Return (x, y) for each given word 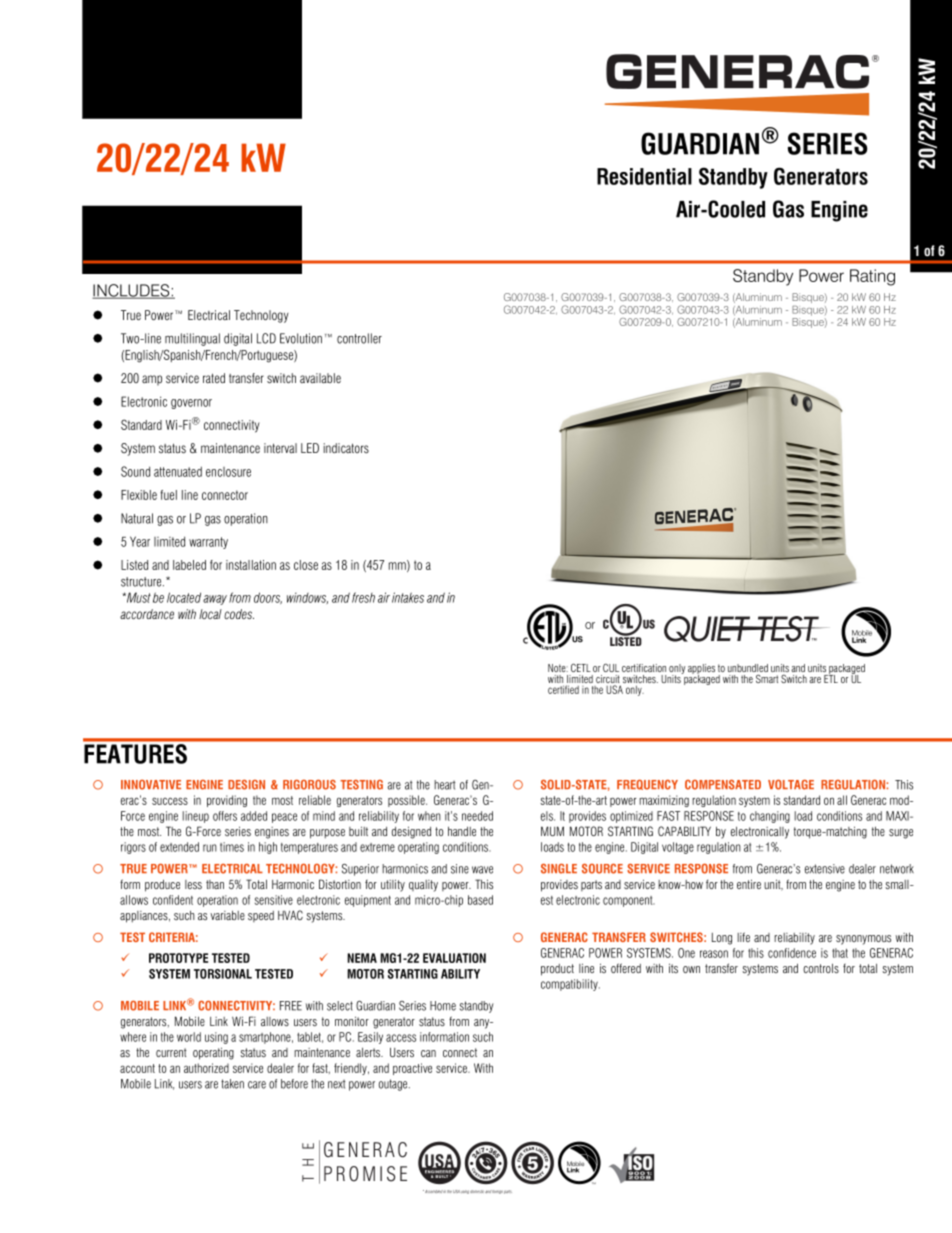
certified (563, 689)
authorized (206, 1068)
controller (359, 338)
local (210, 614)
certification (644, 668)
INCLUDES (132, 291)
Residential (644, 176)
